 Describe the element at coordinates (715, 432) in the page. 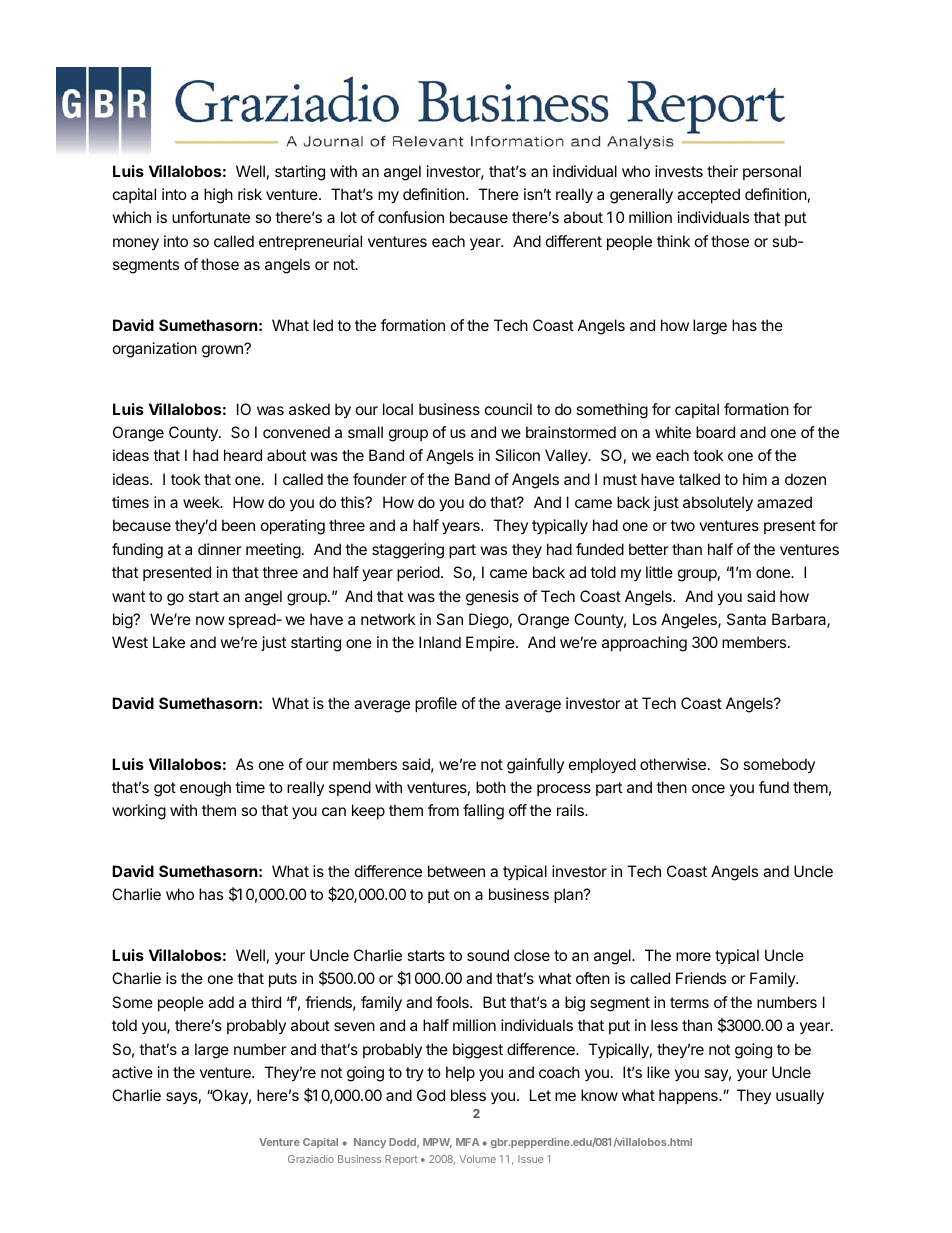

I see `board` at that location.
